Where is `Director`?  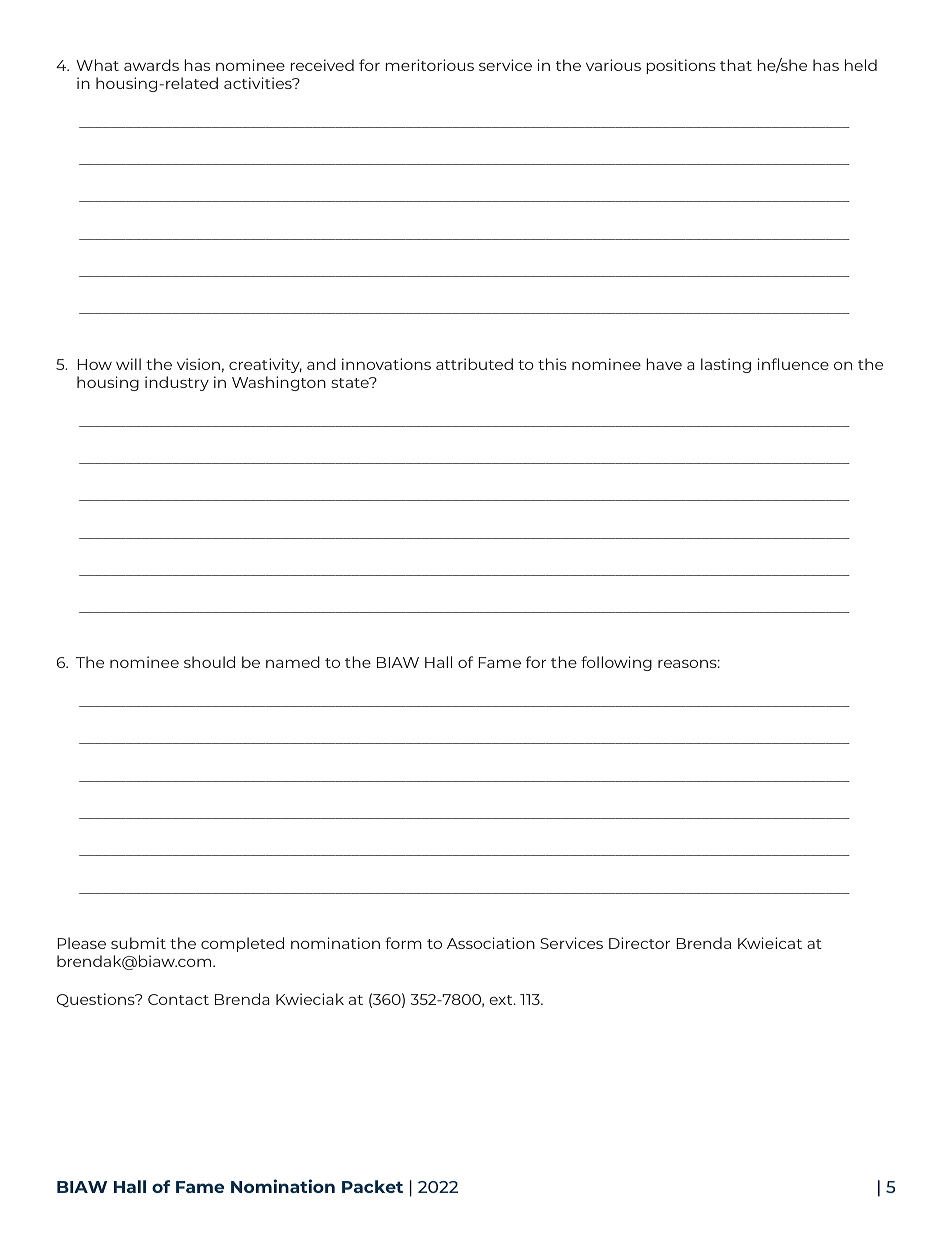 Director is located at coordinates (639, 943).
